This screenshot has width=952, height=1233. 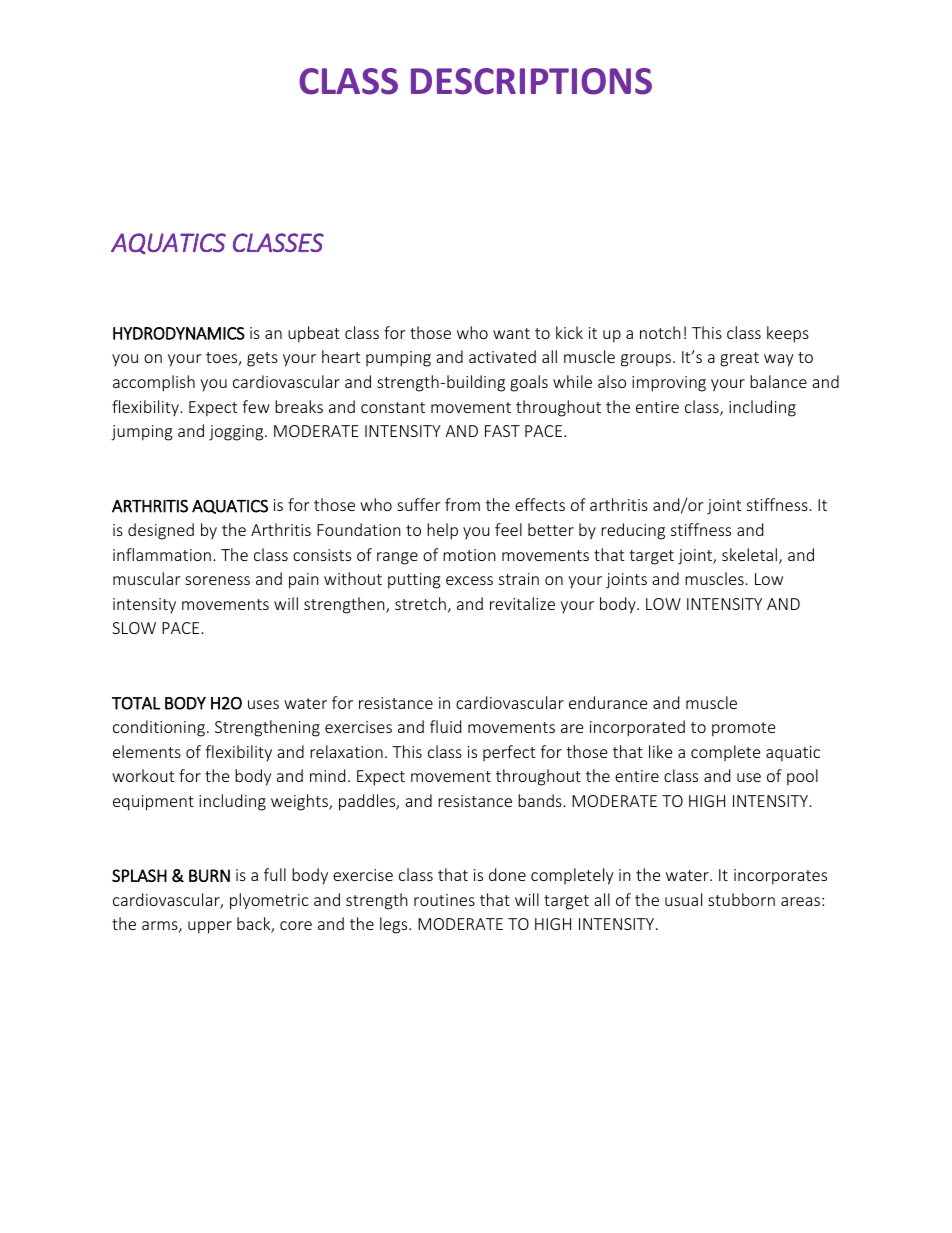 I want to click on want, so click(x=511, y=333).
